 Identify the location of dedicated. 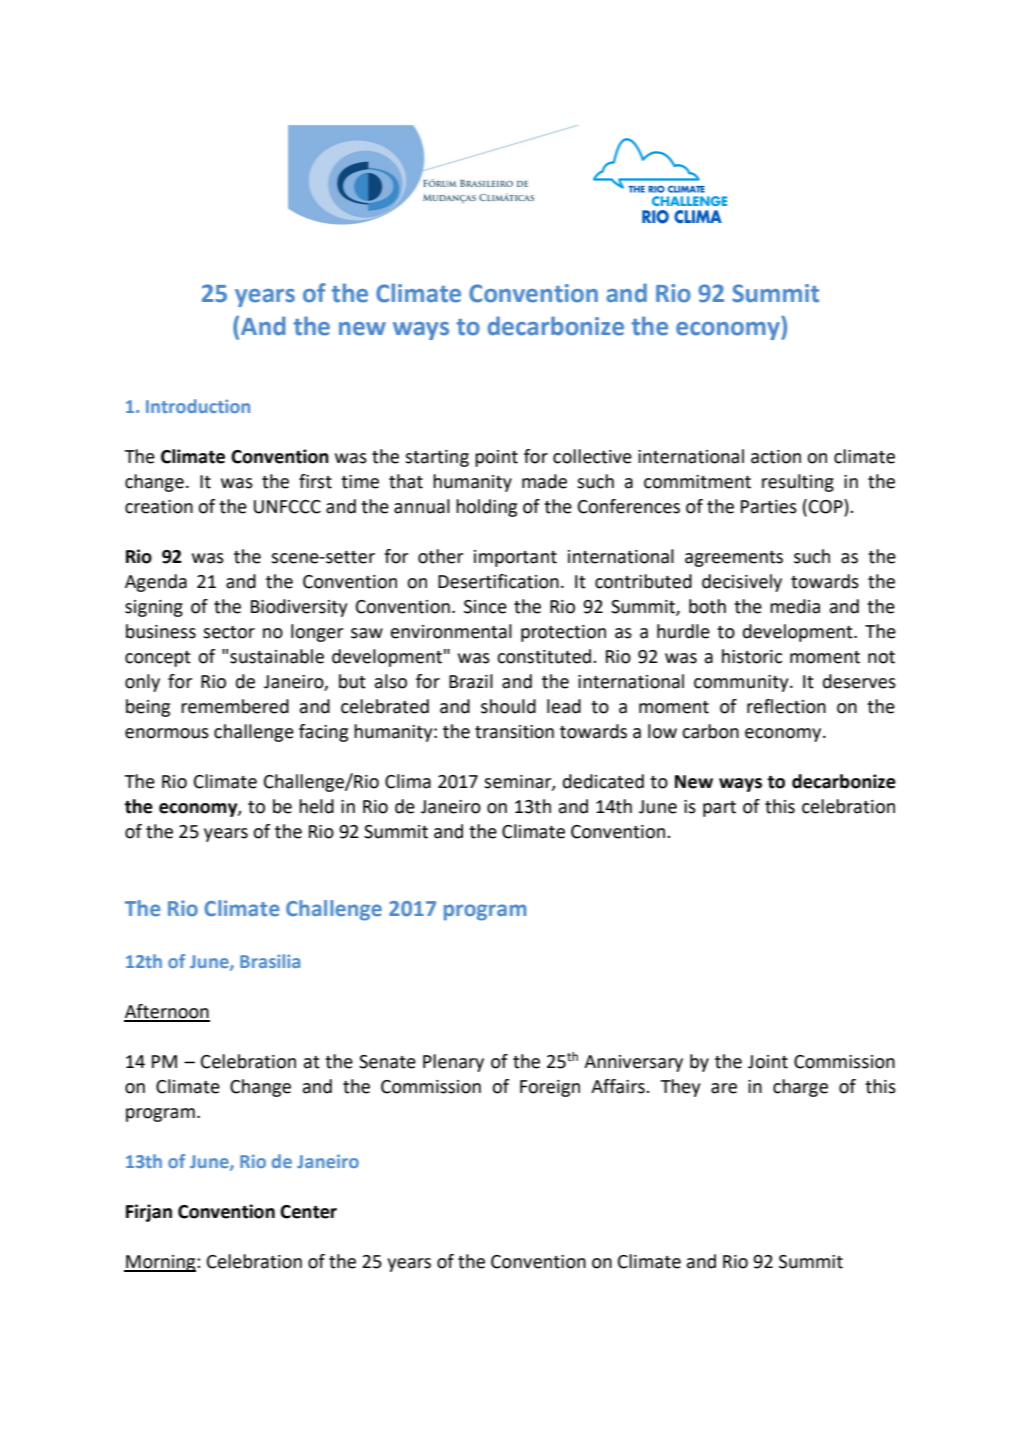
(603, 781).
